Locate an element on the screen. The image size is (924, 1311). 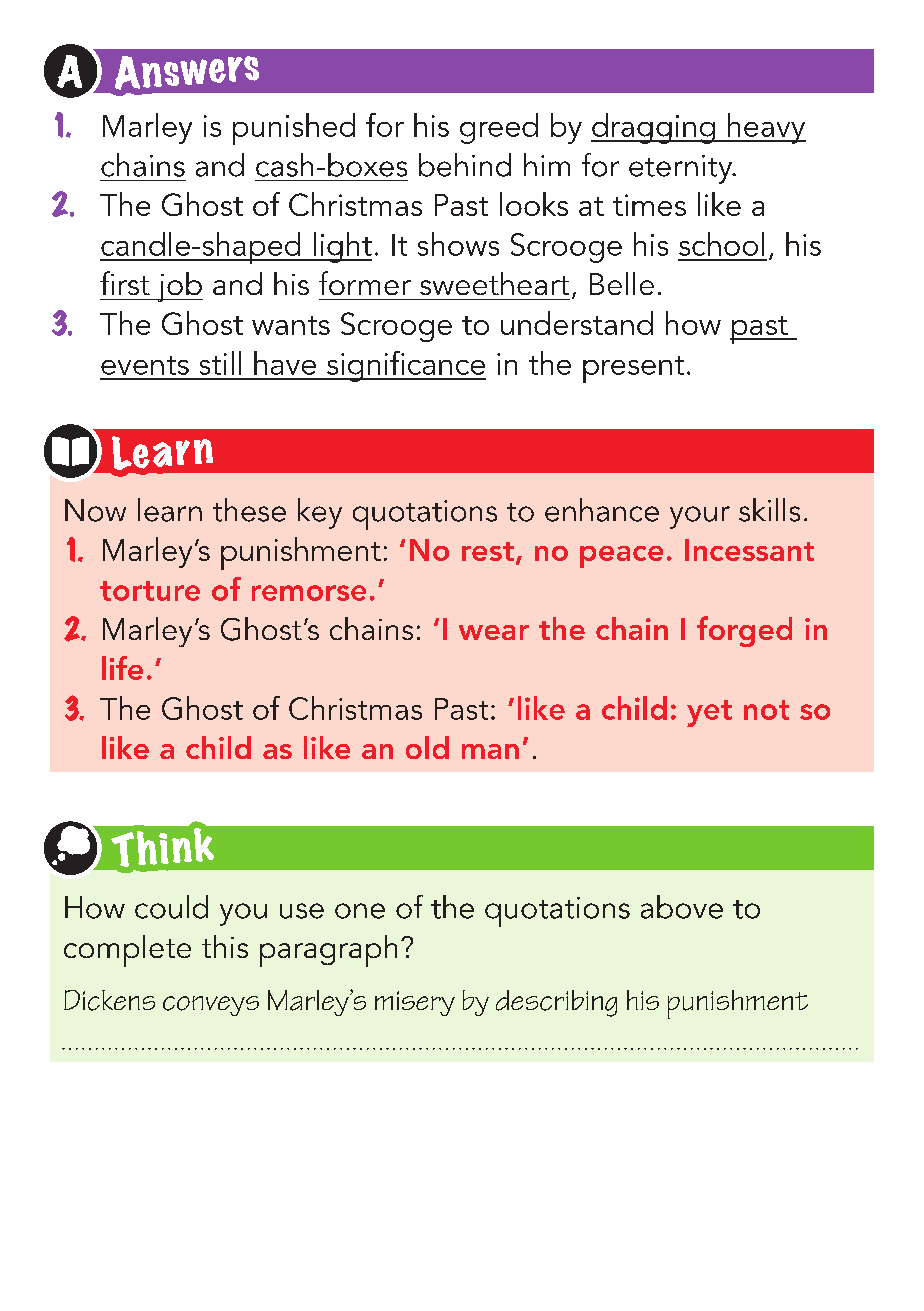
Incessant is located at coordinates (749, 550).
